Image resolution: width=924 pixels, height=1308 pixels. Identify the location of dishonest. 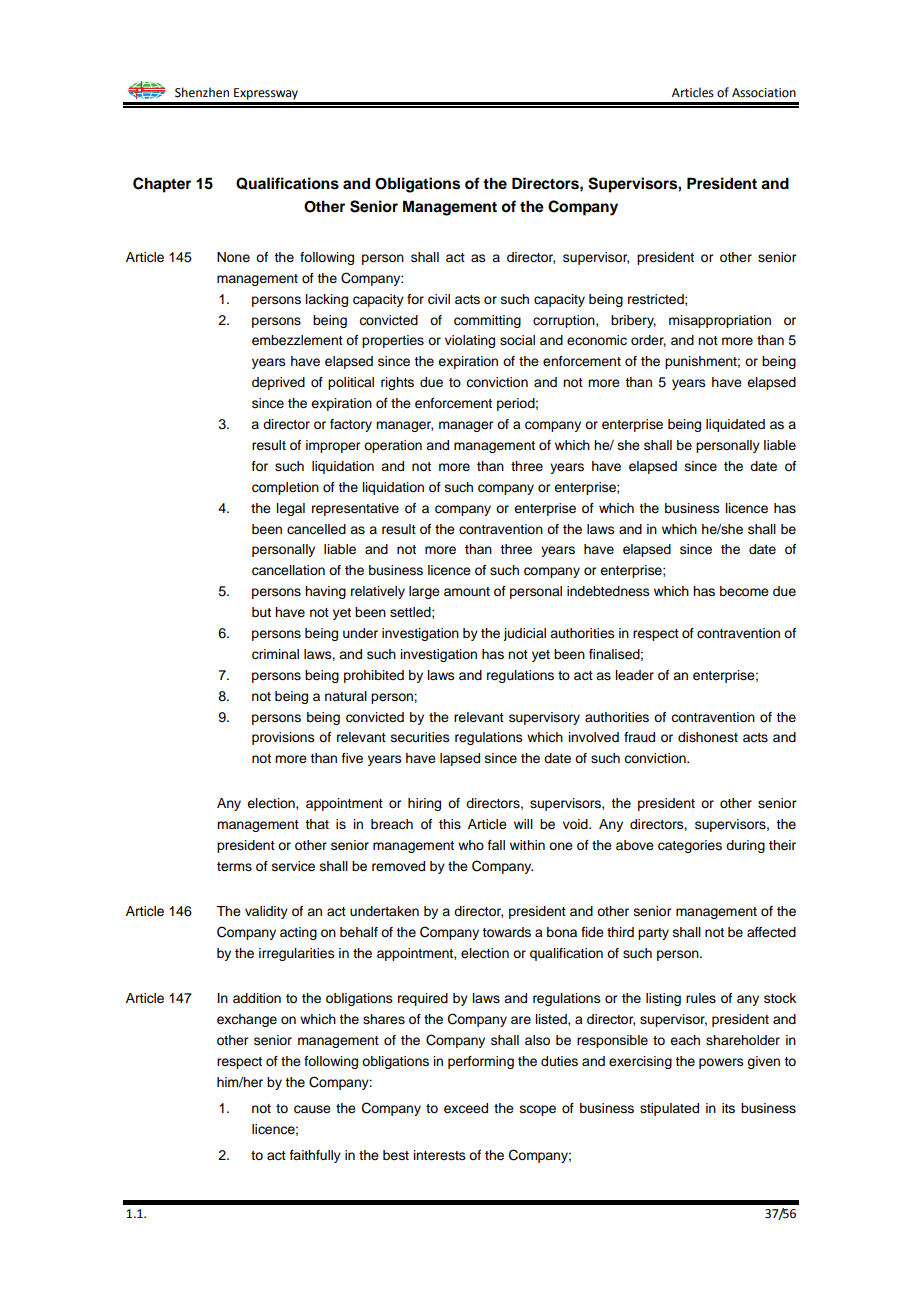
(708, 737).
